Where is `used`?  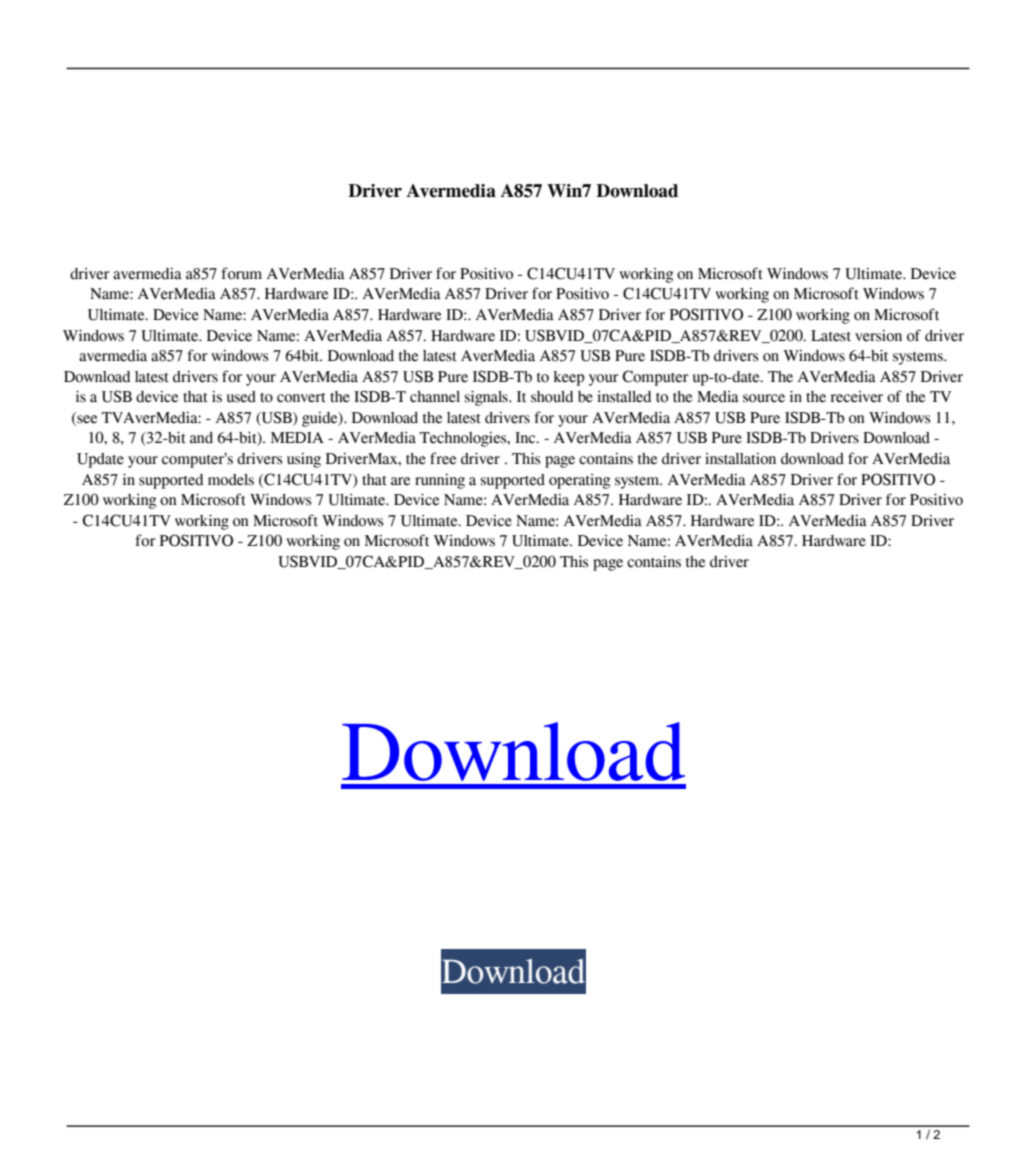
used is located at coordinates (241, 397).
